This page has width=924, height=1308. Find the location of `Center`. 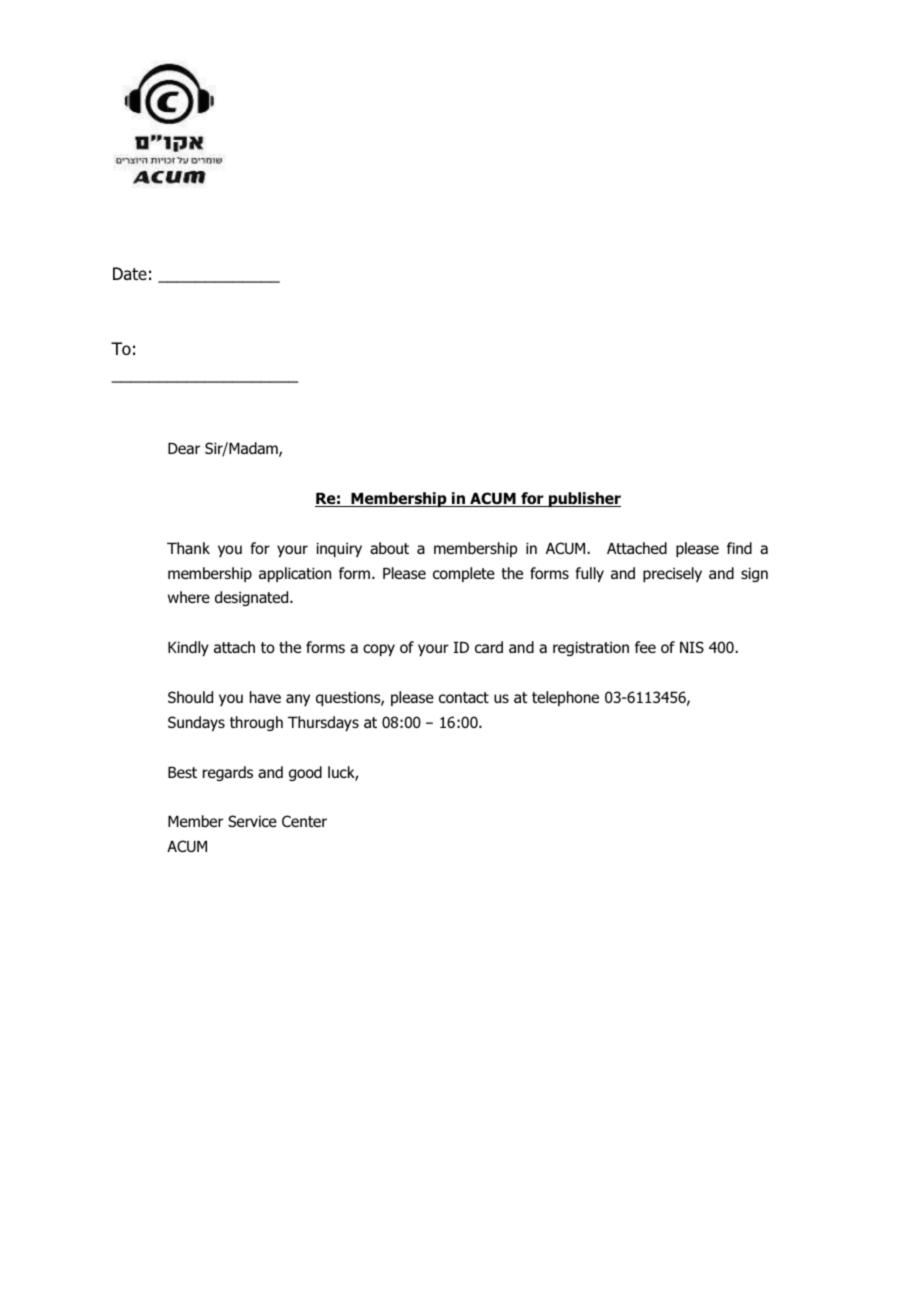

Center is located at coordinates (304, 821).
